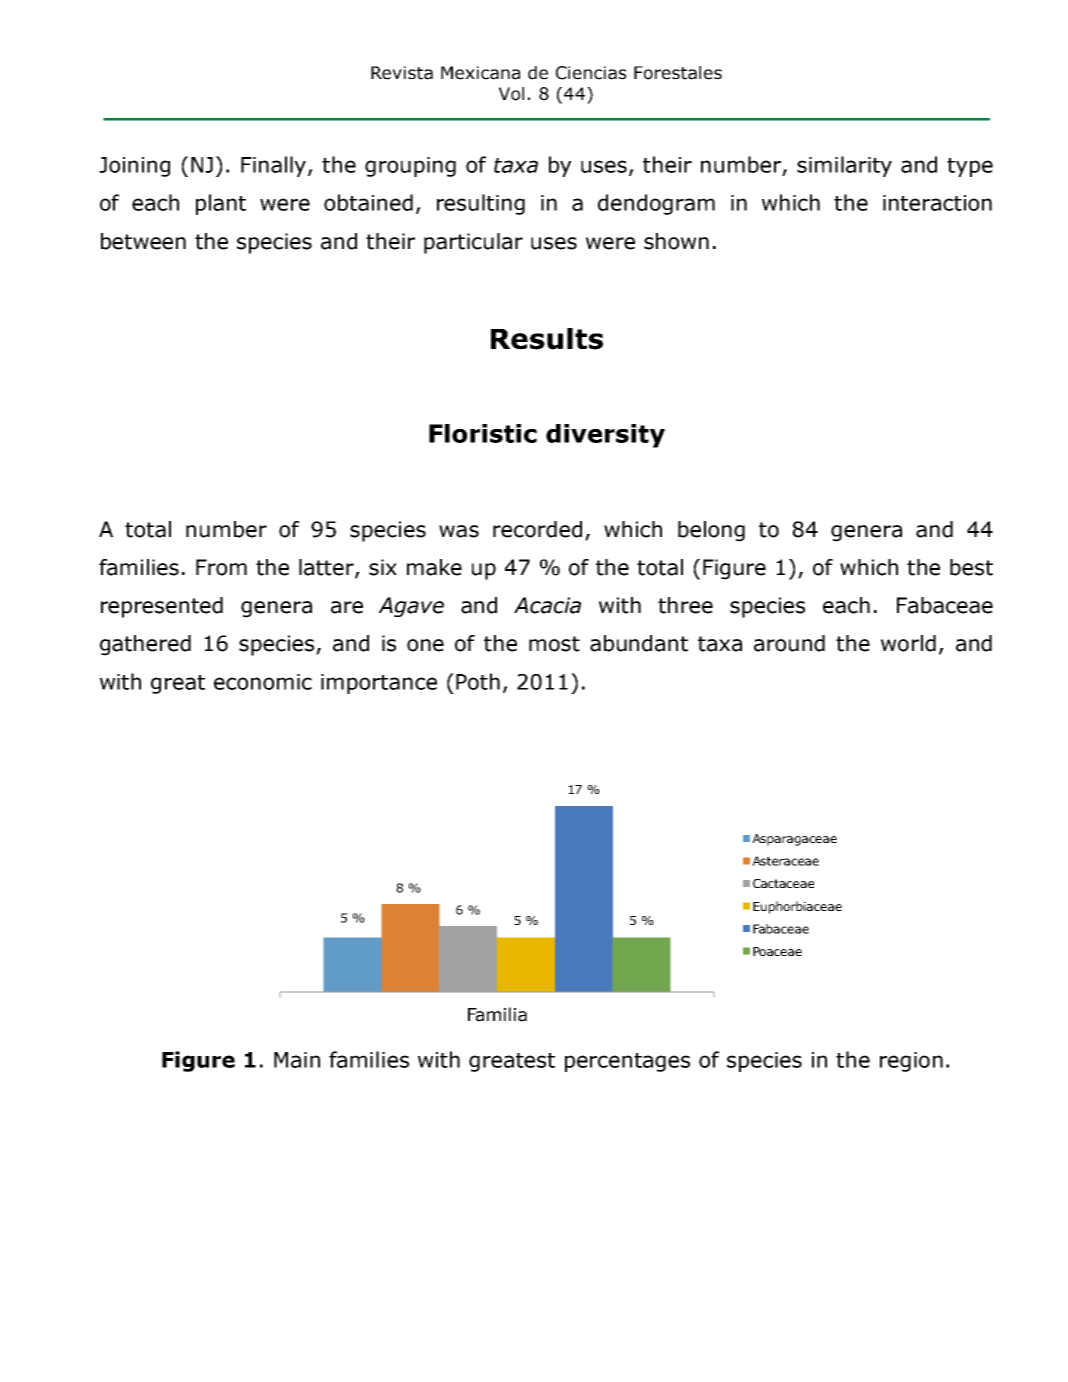 This screenshot has height=1382, width=1068. I want to click on From, so click(221, 567).
